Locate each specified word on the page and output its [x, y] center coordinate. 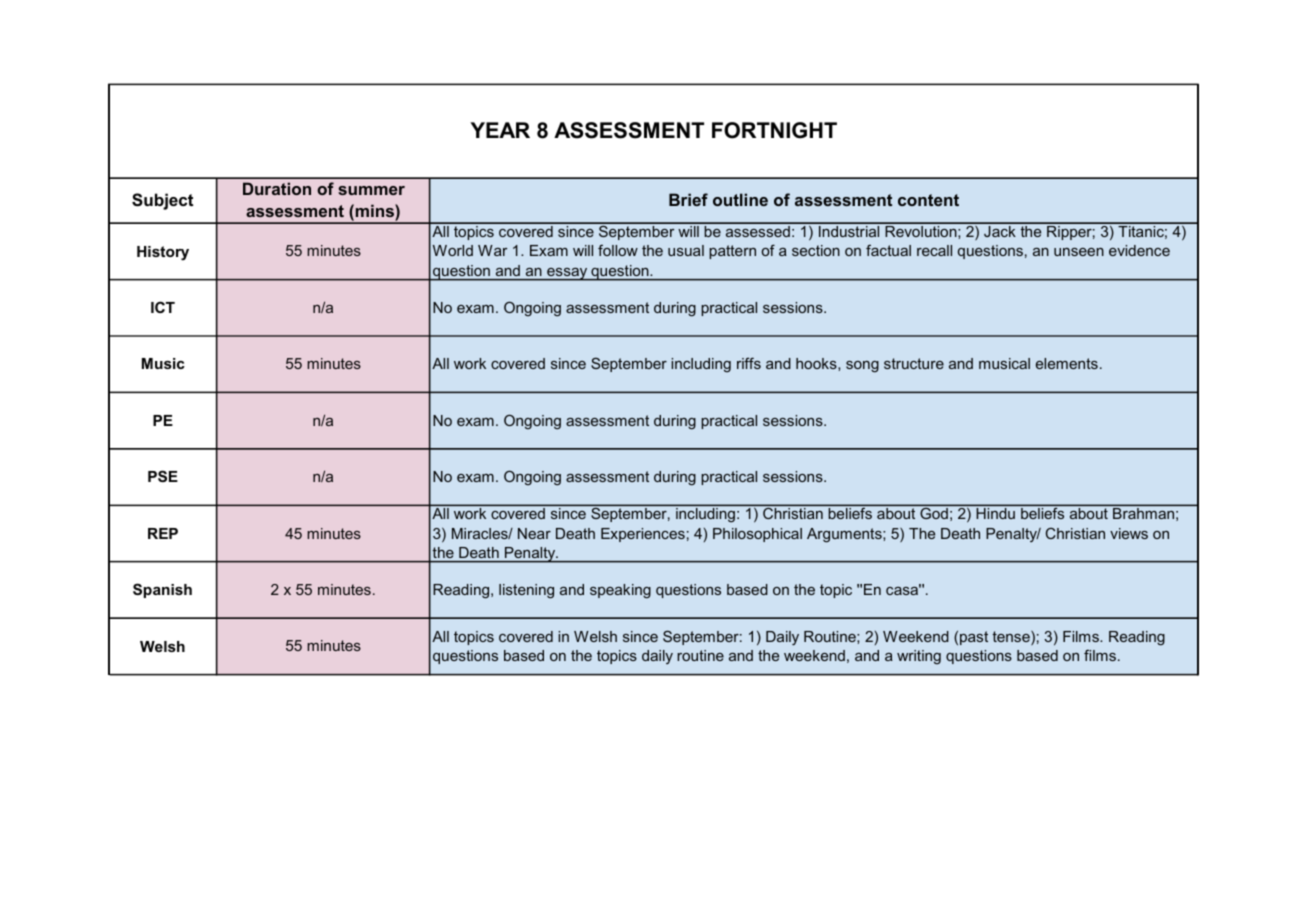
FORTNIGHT [774, 130]
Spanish [162, 590]
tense [1012, 638]
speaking [620, 591]
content [928, 200]
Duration [277, 188]
